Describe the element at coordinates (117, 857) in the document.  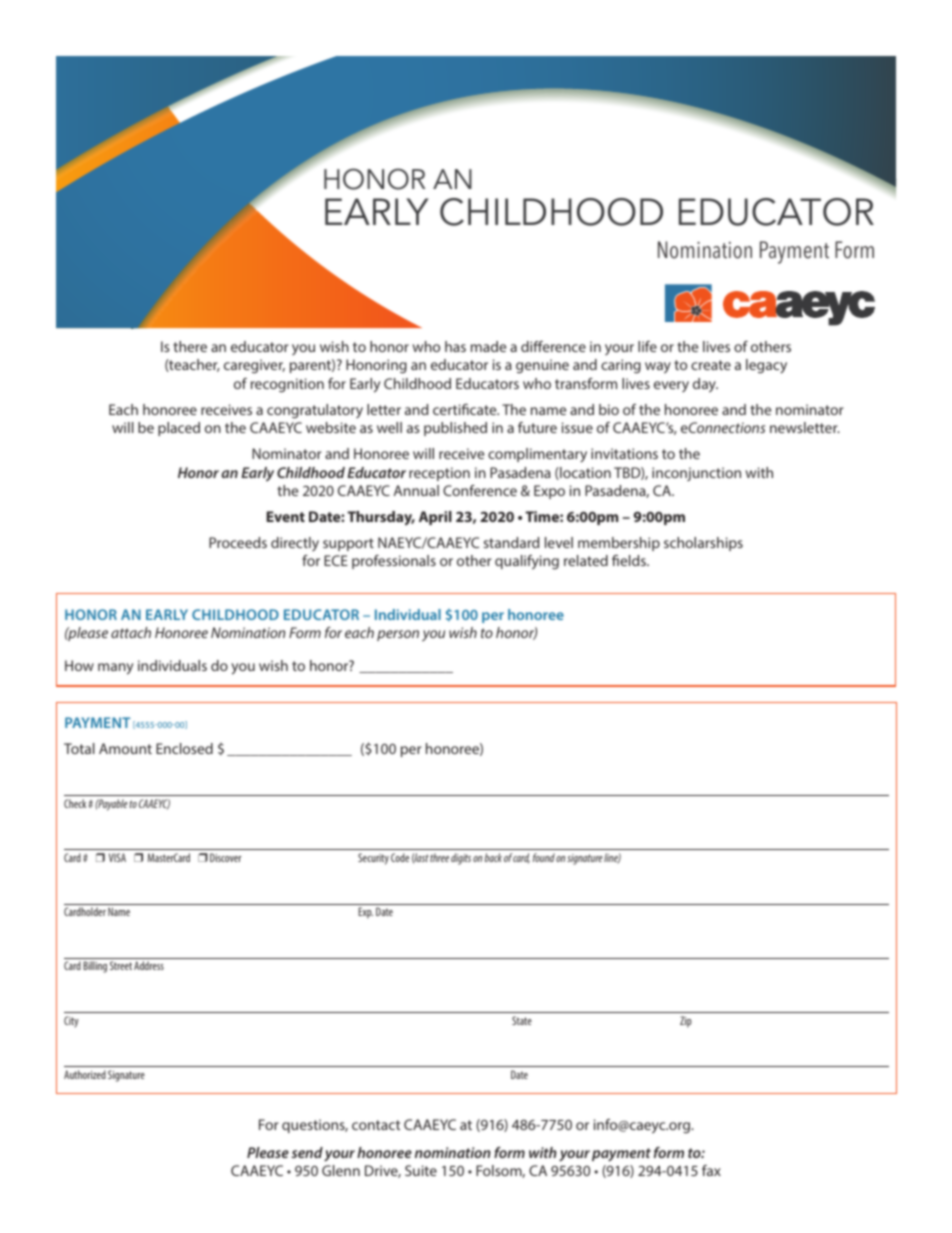
I see `VISA` at that location.
